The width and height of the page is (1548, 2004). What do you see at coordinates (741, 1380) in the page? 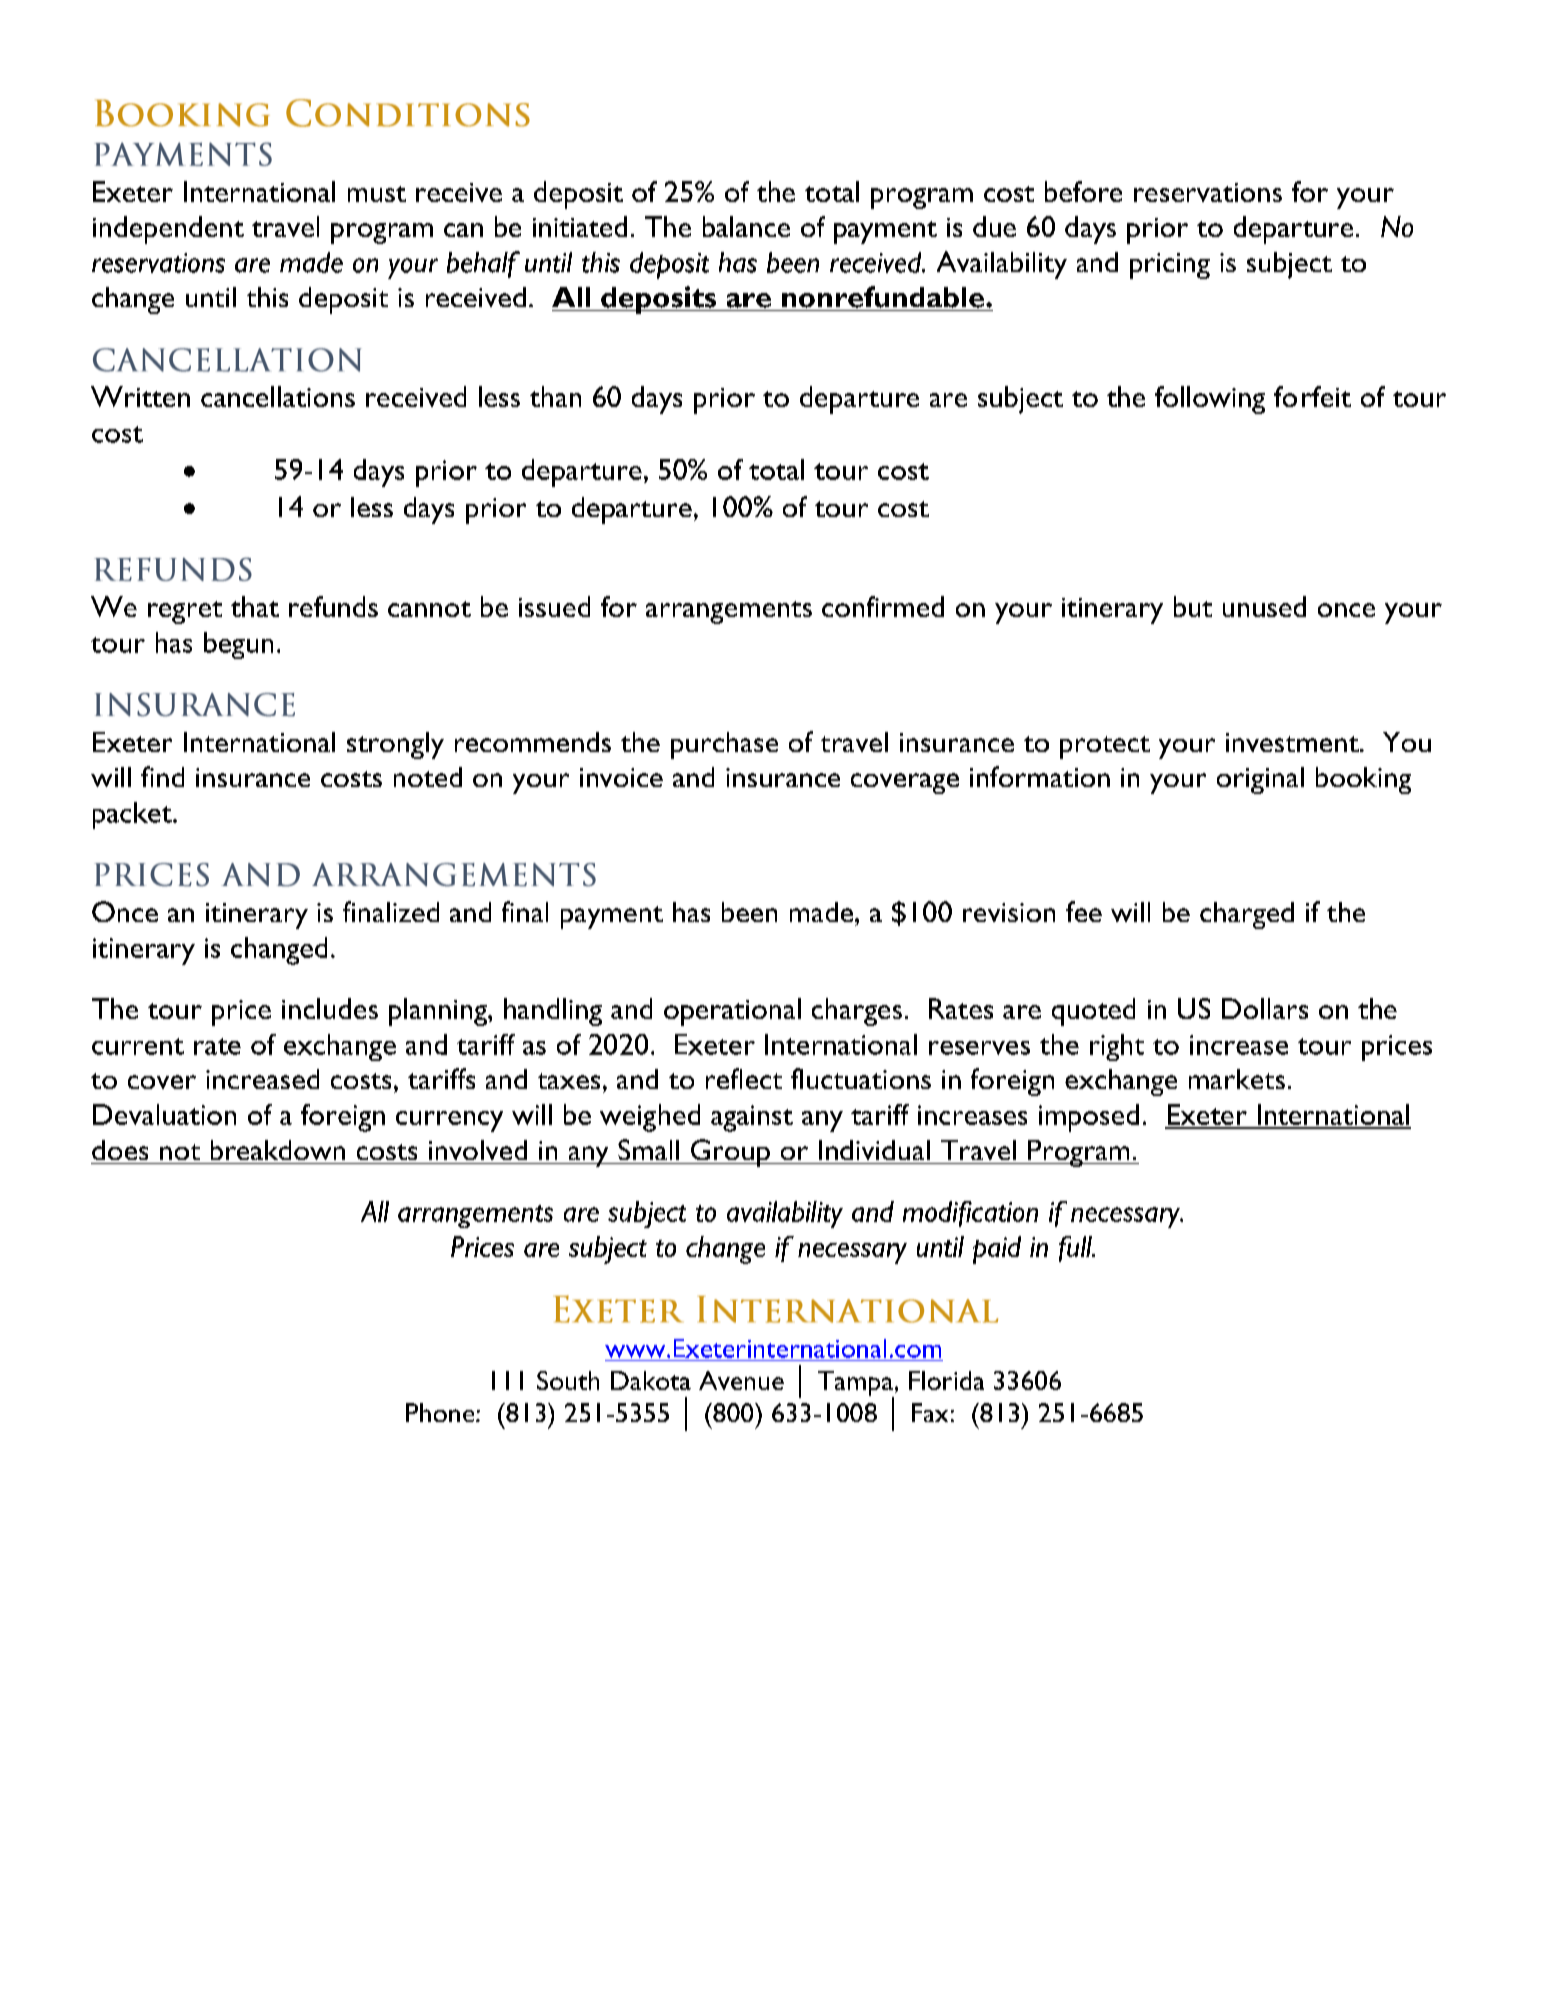
I see `Avenue` at bounding box center [741, 1380].
